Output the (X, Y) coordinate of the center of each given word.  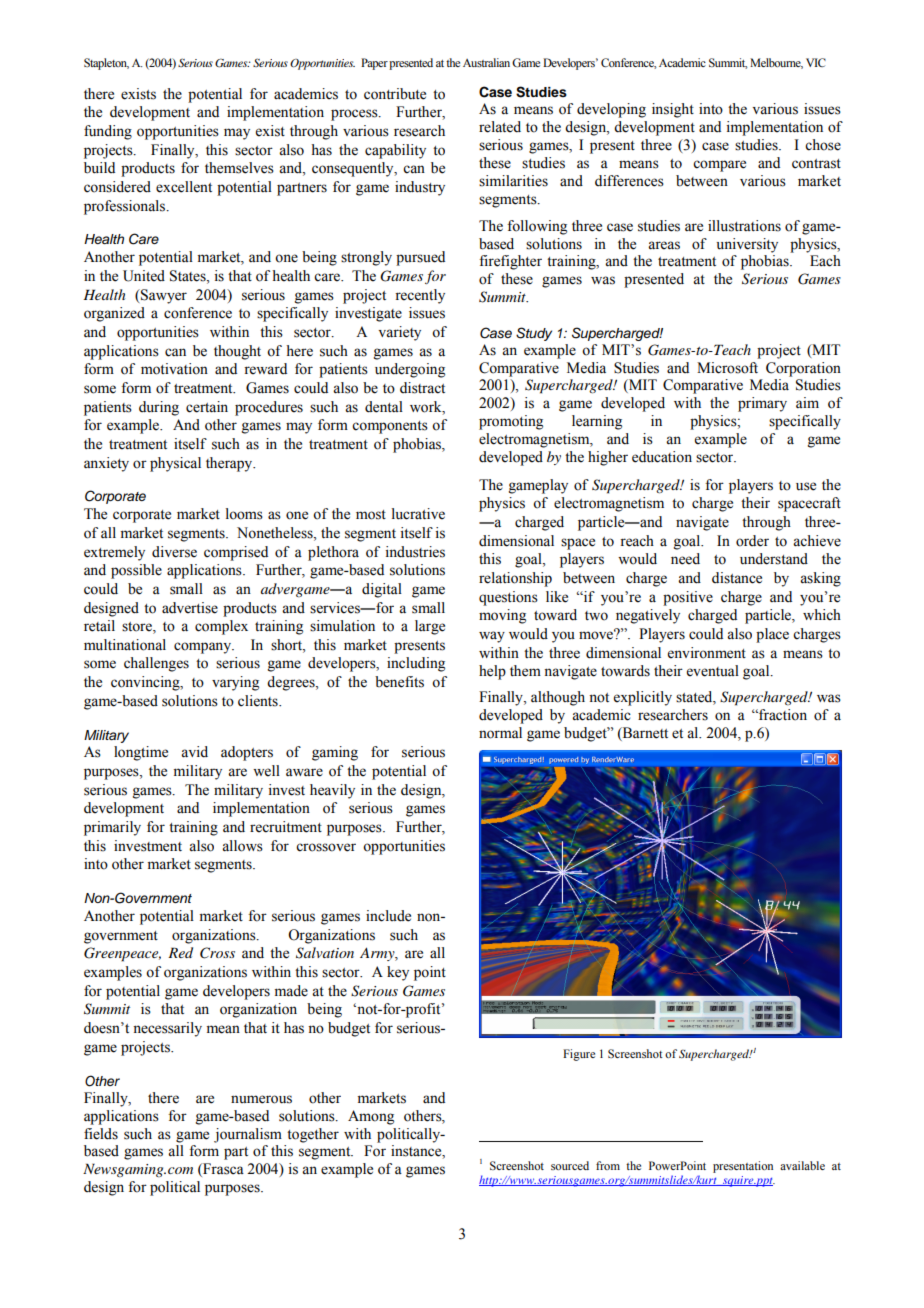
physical (175, 464)
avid (194, 752)
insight (673, 110)
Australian (486, 62)
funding (108, 132)
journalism (248, 1135)
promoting (511, 422)
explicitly (643, 698)
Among (371, 1117)
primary (762, 404)
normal (500, 733)
